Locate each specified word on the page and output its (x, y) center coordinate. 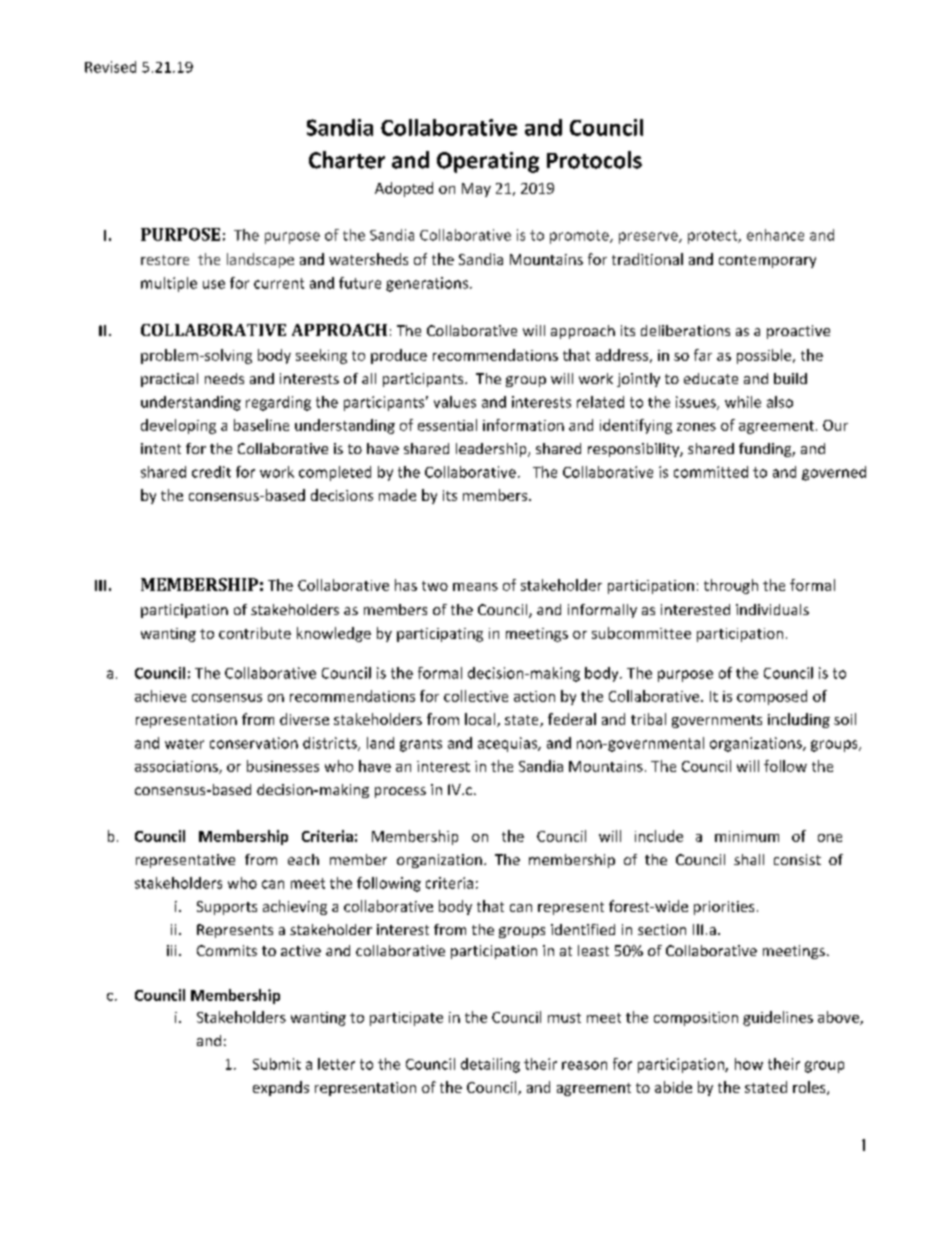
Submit (277, 1064)
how (749, 1064)
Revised (110, 67)
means (475, 587)
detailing (490, 1065)
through (731, 586)
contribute (255, 633)
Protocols (594, 160)
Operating (488, 162)
